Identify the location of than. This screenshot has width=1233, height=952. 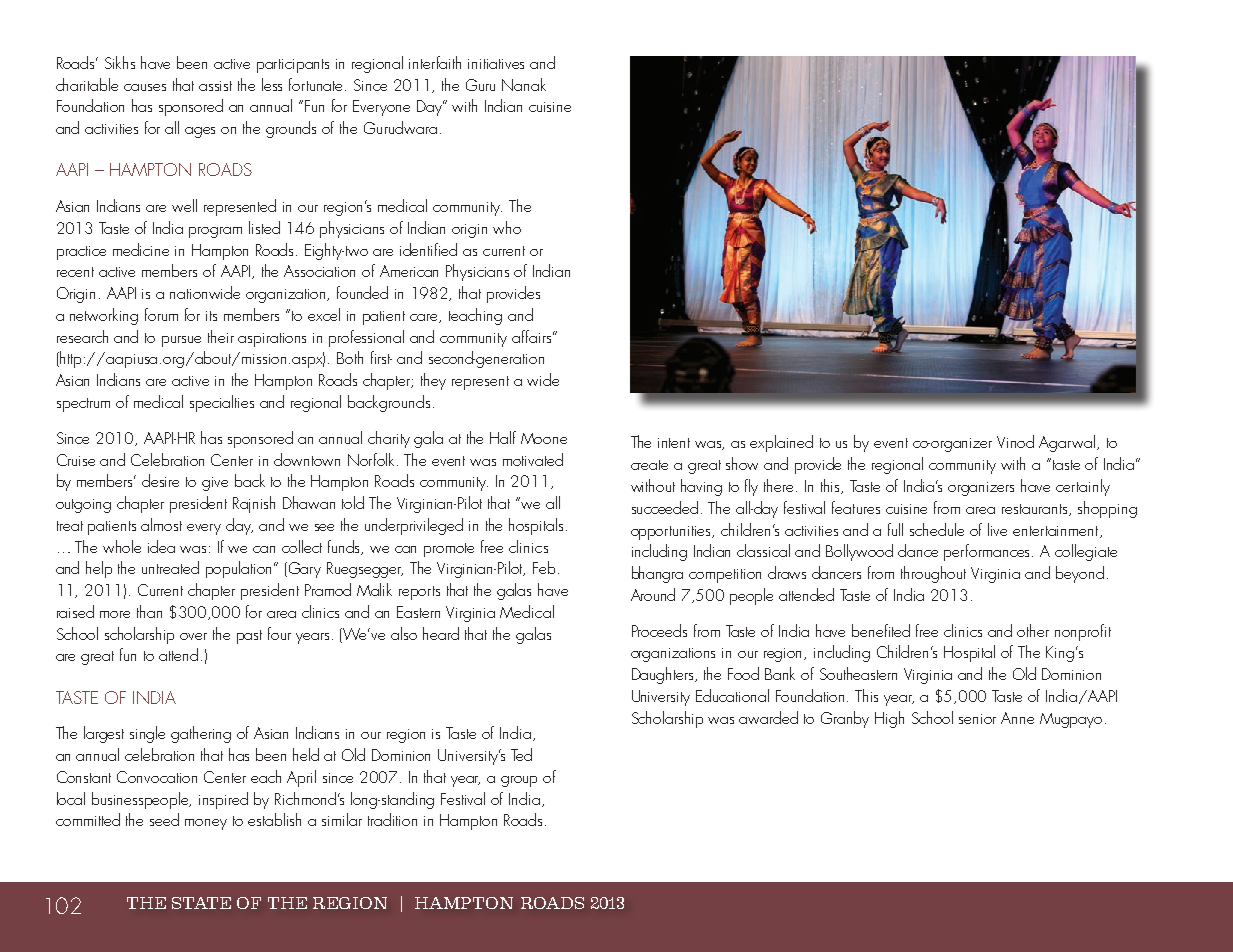
(149, 611).
